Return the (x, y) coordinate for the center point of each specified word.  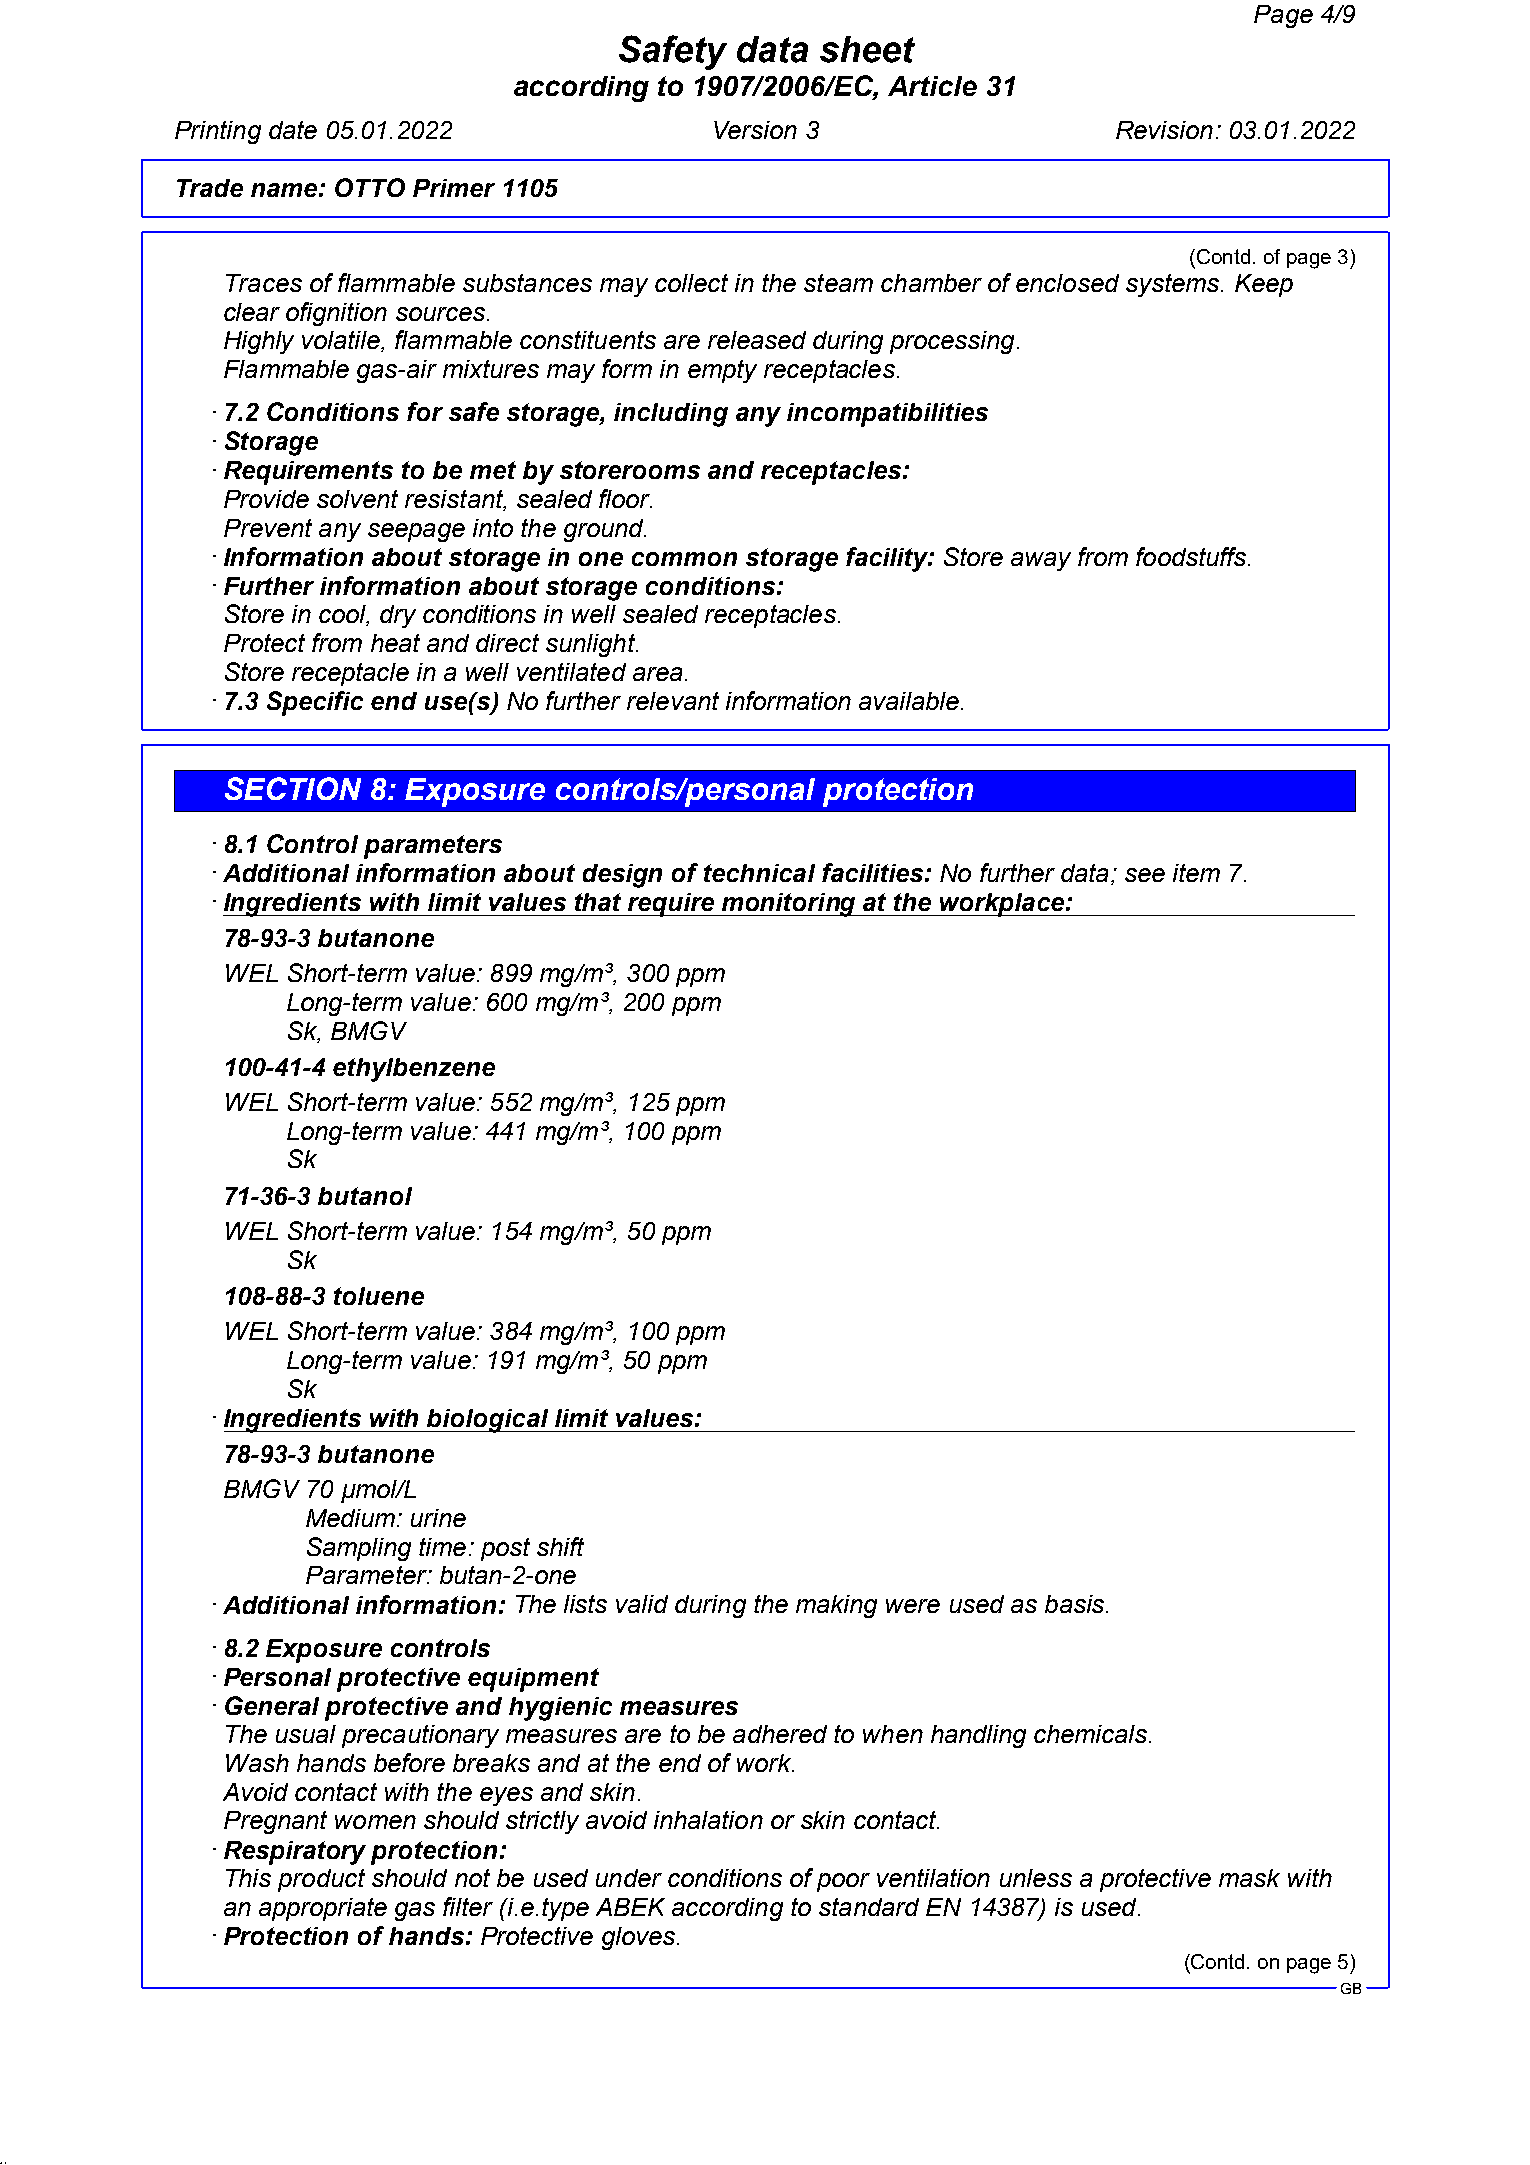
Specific (315, 703)
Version (755, 130)
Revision (1164, 130)
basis (1076, 1604)
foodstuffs (1192, 556)
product (321, 1880)
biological (488, 1421)
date (293, 130)
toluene (379, 1296)
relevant (673, 701)
